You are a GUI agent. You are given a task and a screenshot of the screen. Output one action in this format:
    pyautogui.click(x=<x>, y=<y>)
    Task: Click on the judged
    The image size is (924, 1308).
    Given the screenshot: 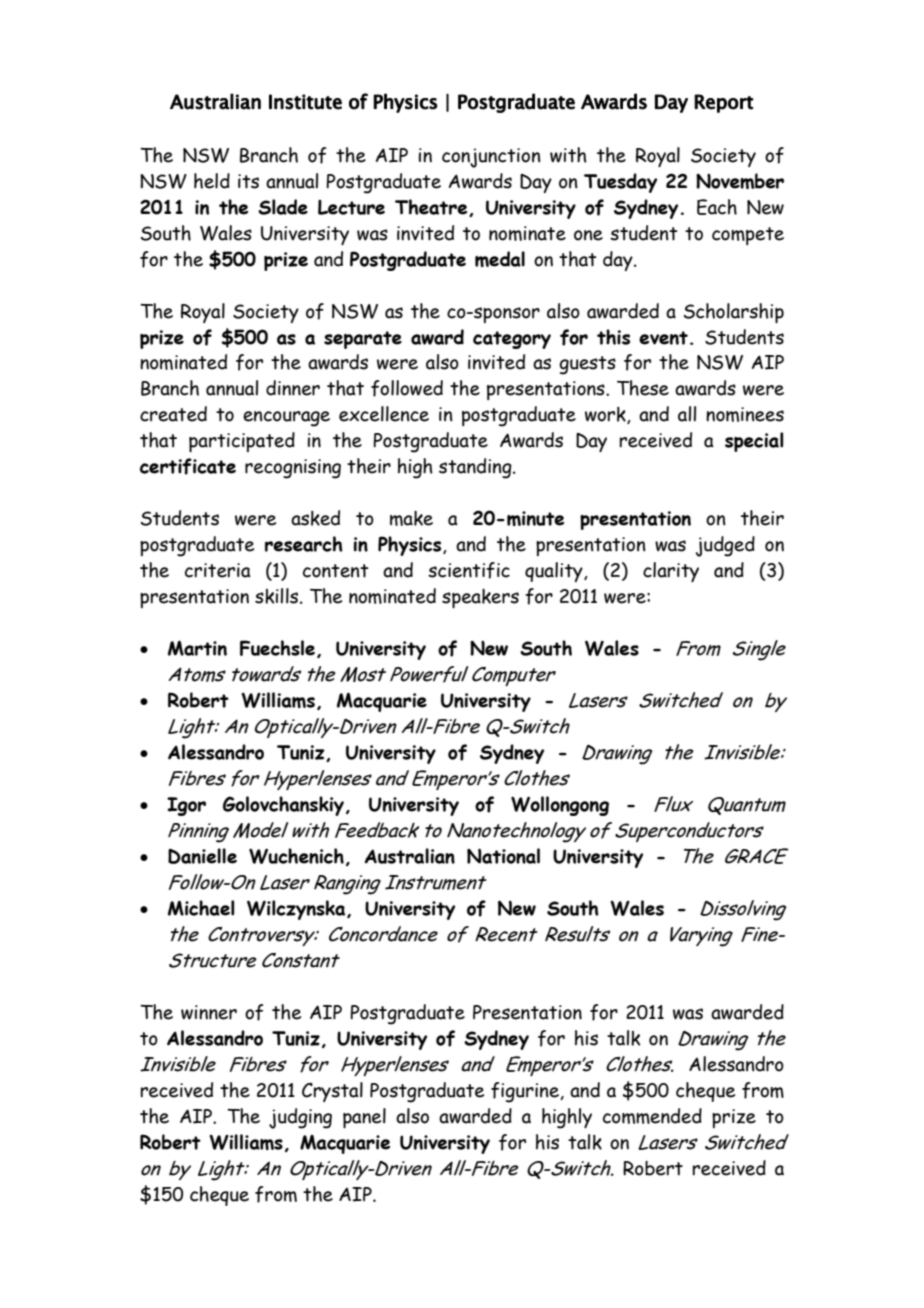 What is the action you would take?
    pyautogui.click(x=725, y=546)
